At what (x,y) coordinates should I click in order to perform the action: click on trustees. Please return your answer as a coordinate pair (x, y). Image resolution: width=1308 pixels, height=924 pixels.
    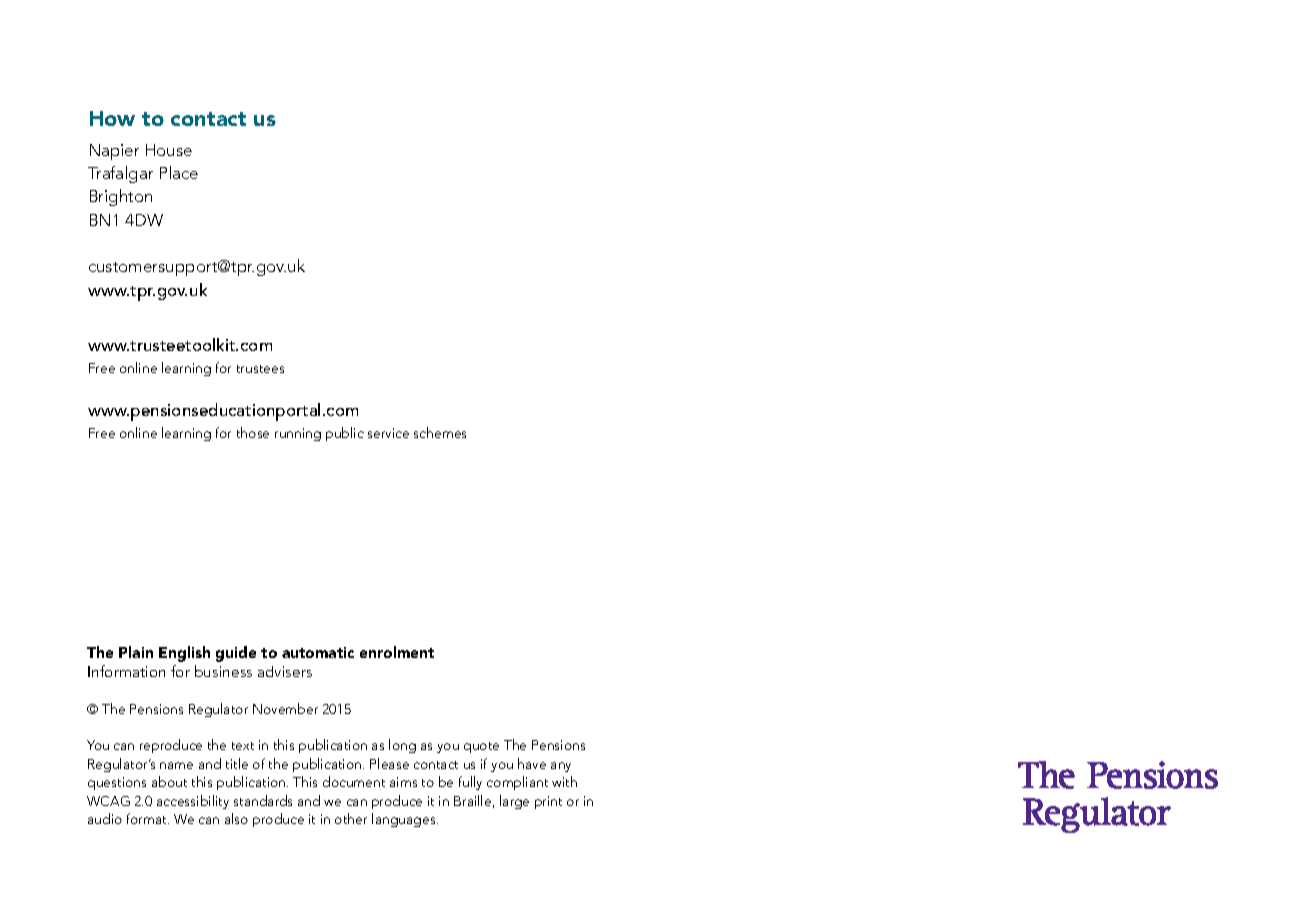
    Looking at the image, I should click on (260, 369).
